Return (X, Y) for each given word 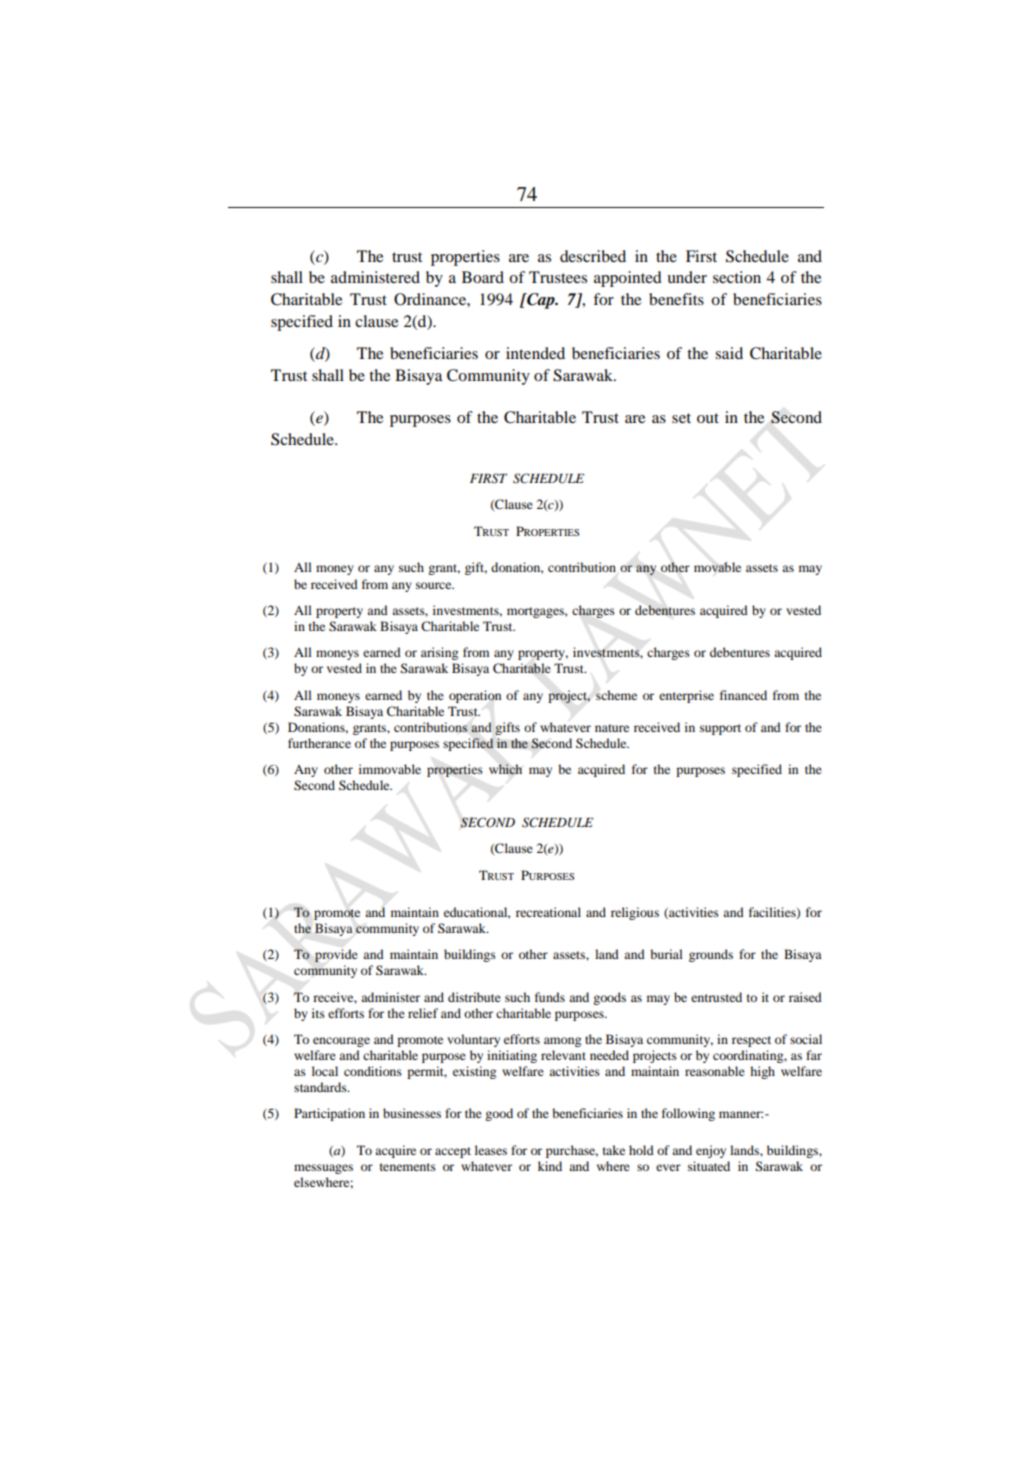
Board (483, 277)
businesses (412, 1113)
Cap (541, 301)
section (737, 277)
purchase (572, 1151)
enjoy (711, 1151)
